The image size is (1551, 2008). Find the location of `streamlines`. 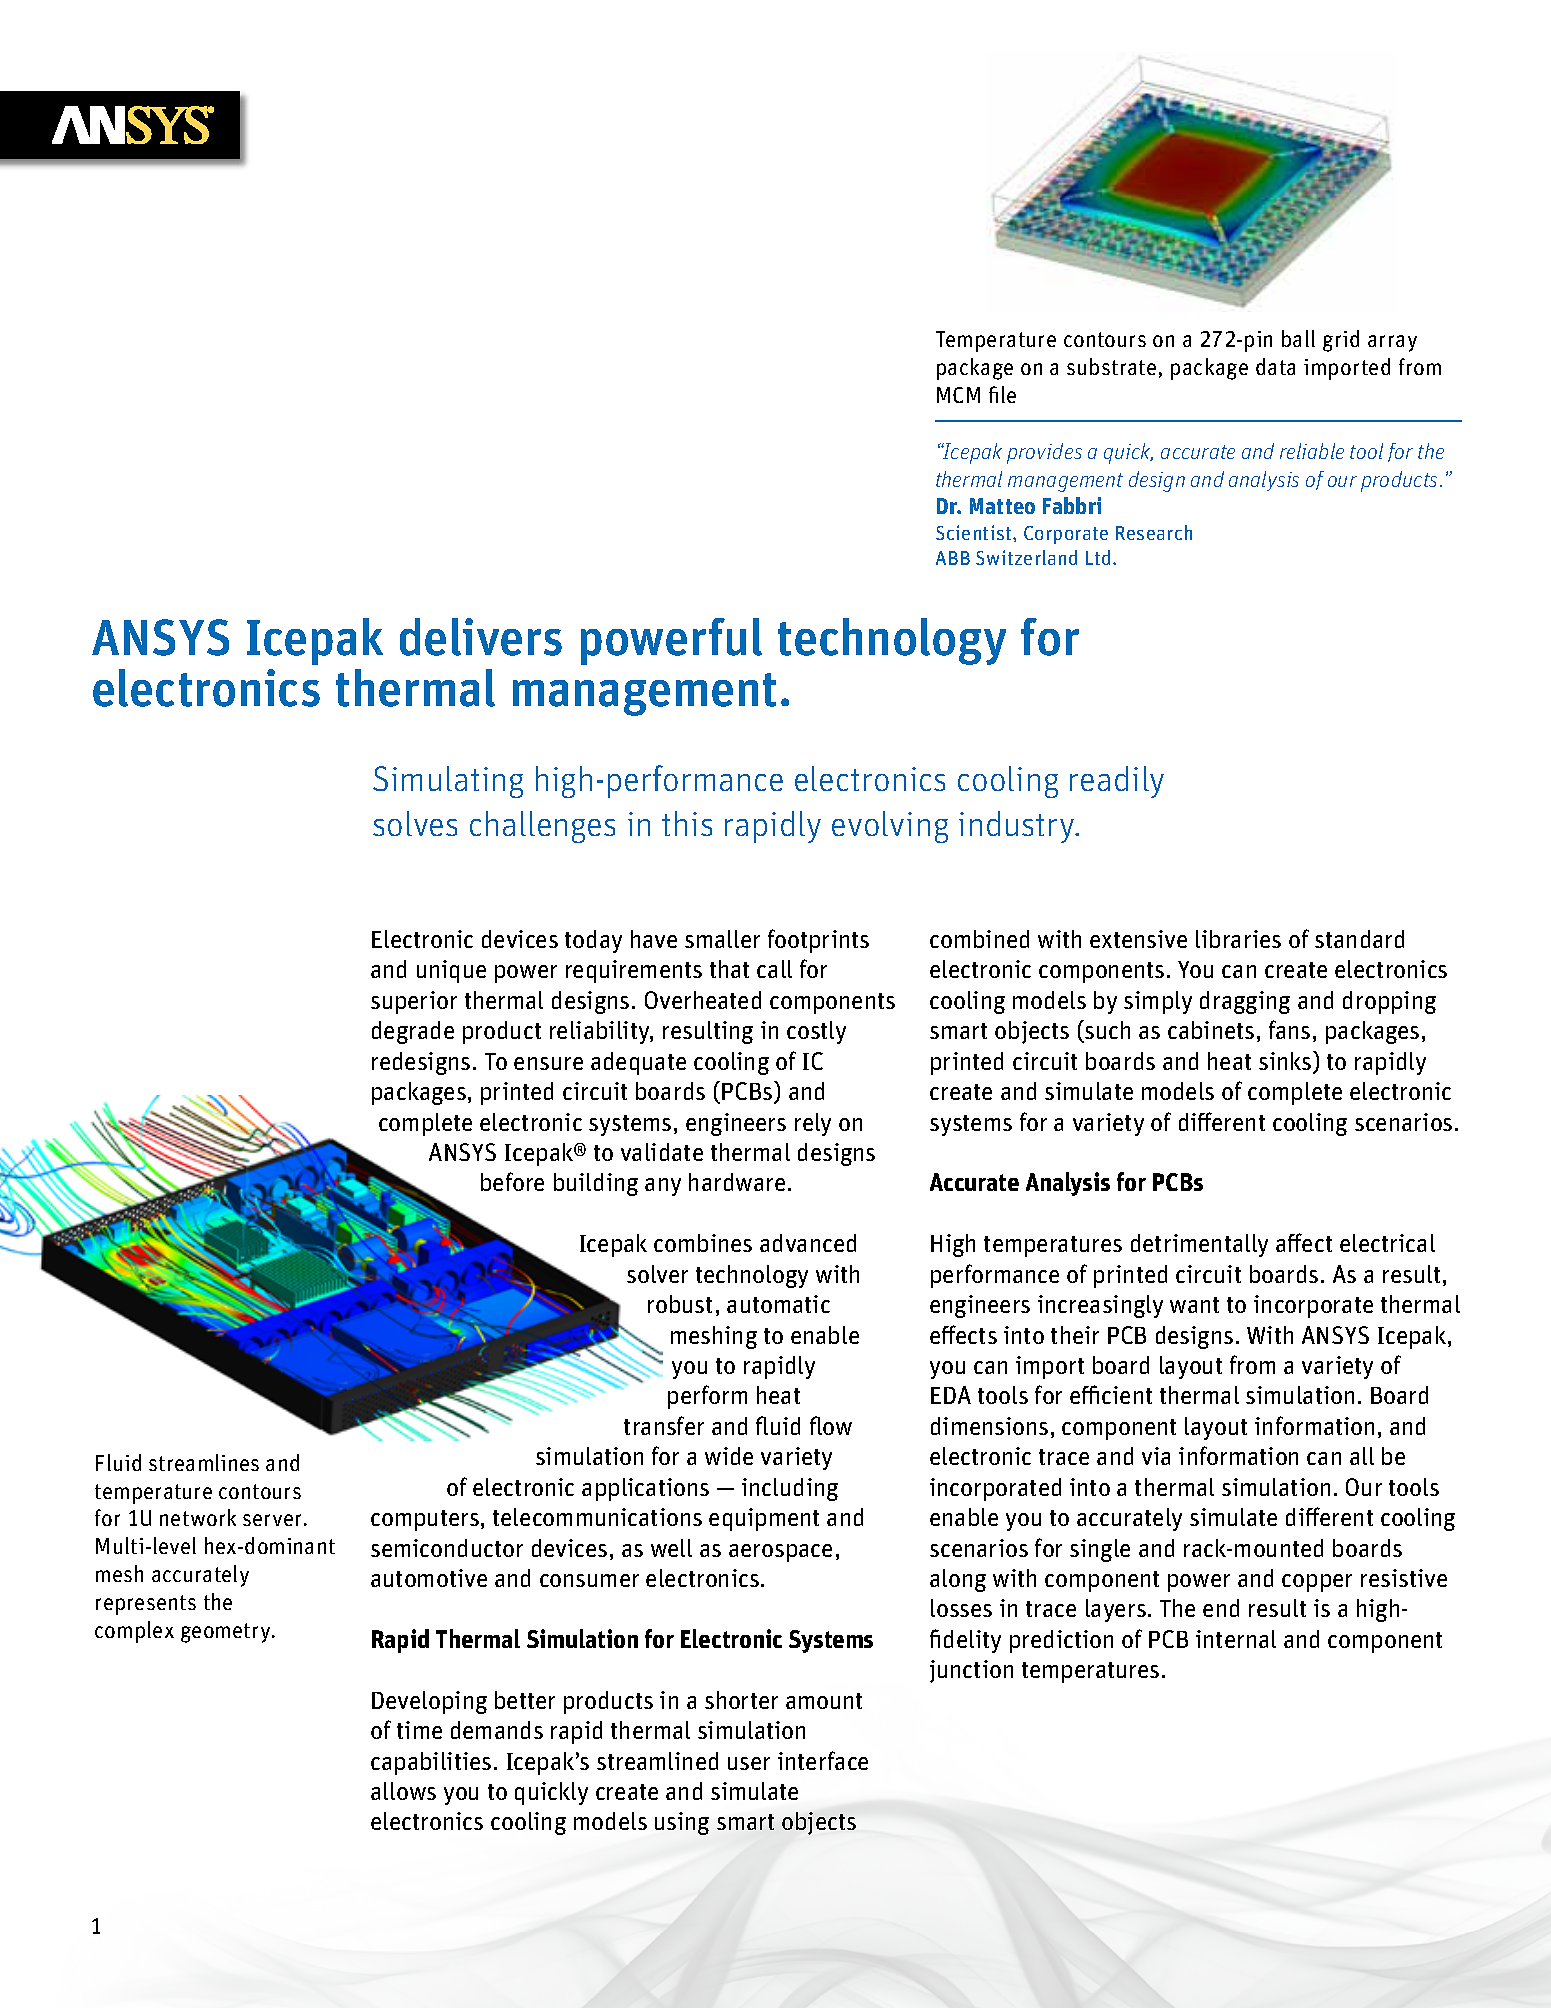

streamlines is located at coordinates (204, 1462).
